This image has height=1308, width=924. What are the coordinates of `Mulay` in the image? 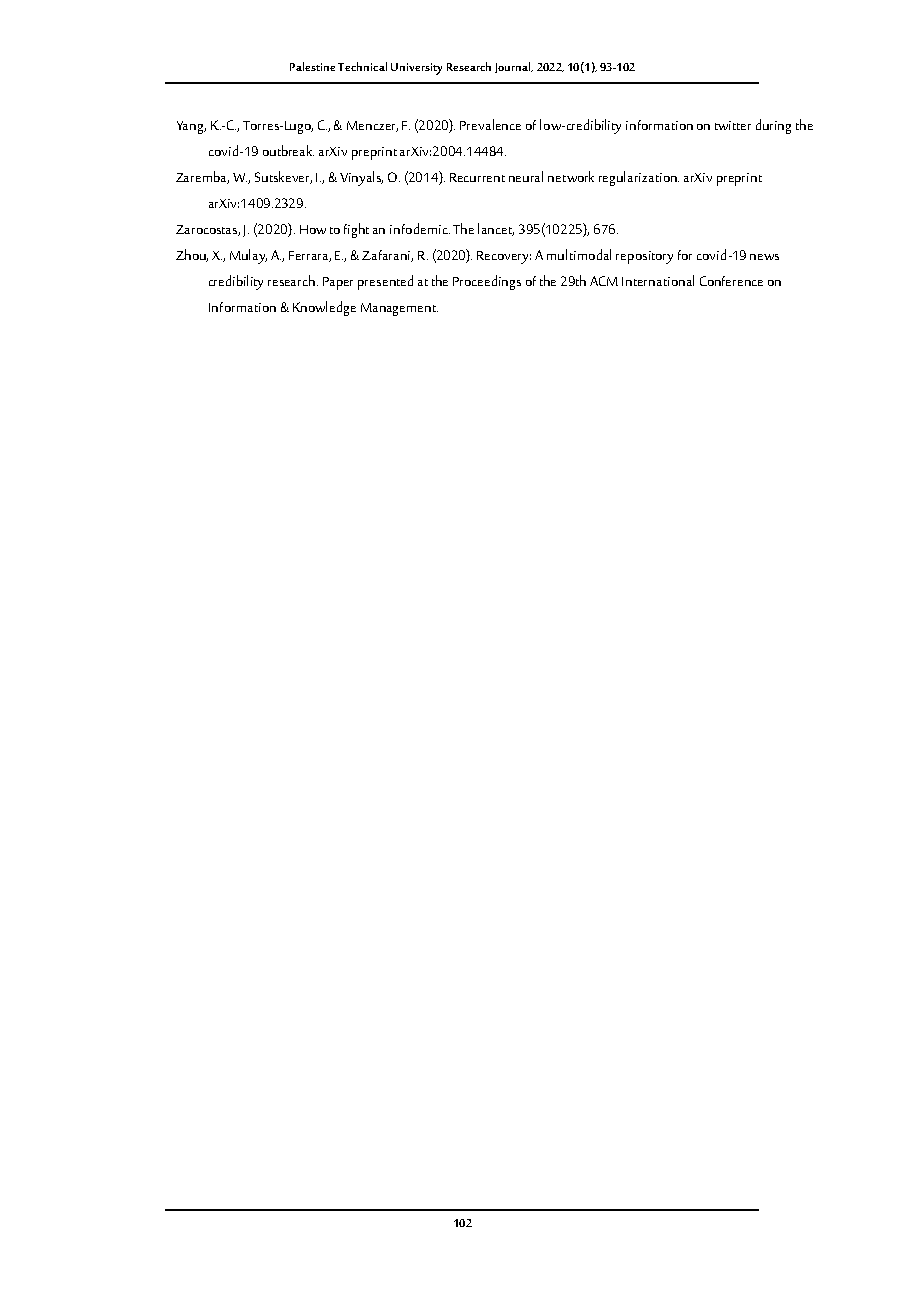 It's located at (248, 256).
